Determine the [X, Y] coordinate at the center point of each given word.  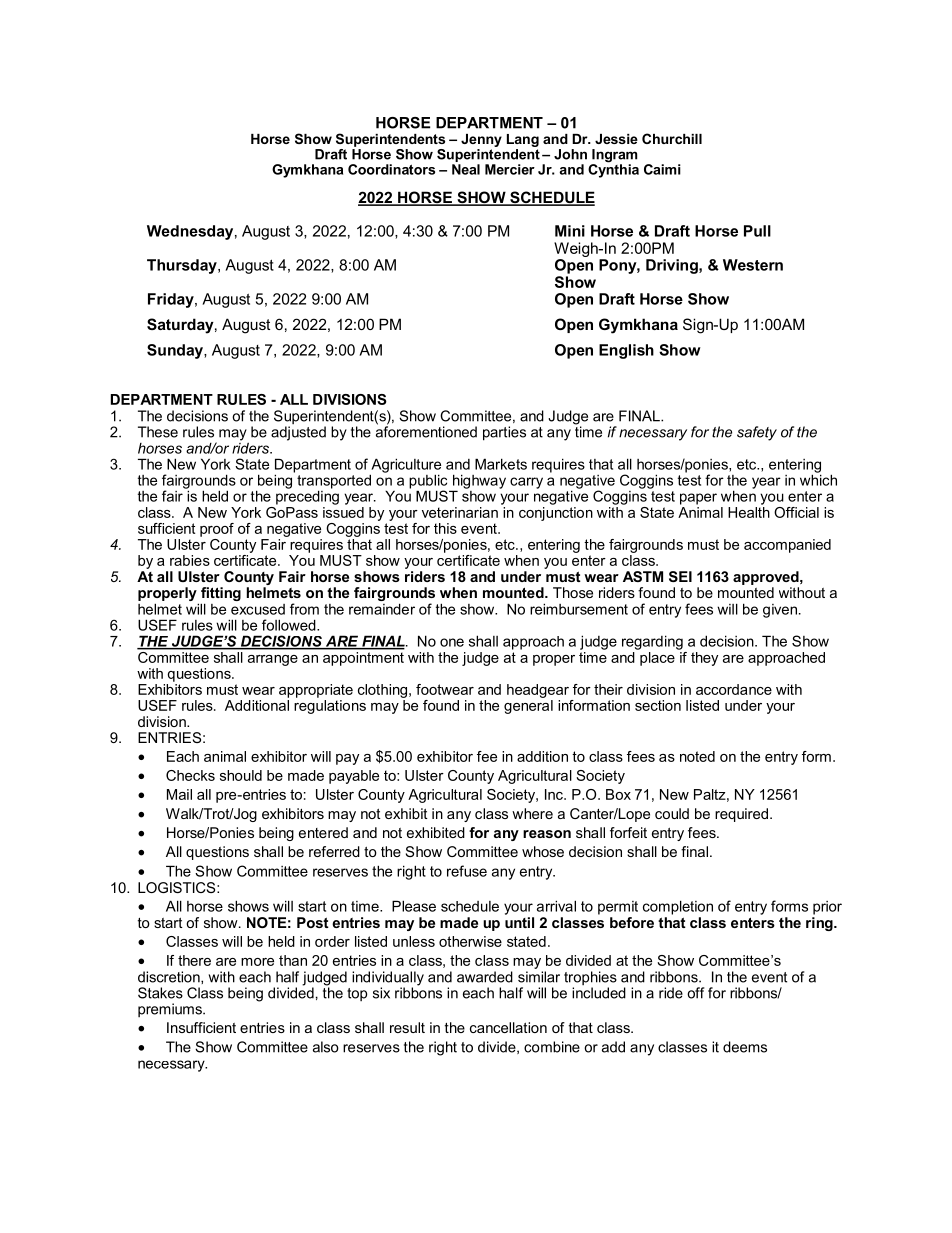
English [626, 351]
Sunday [176, 351]
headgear [538, 691]
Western [753, 265]
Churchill [672, 138]
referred [334, 851]
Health [749, 511]
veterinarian [460, 512]
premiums [171, 1010]
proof [217, 530]
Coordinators [391, 169]
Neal [466, 169]
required [741, 815]
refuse [467, 871]
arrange [273, 660]
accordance [734, 689]
